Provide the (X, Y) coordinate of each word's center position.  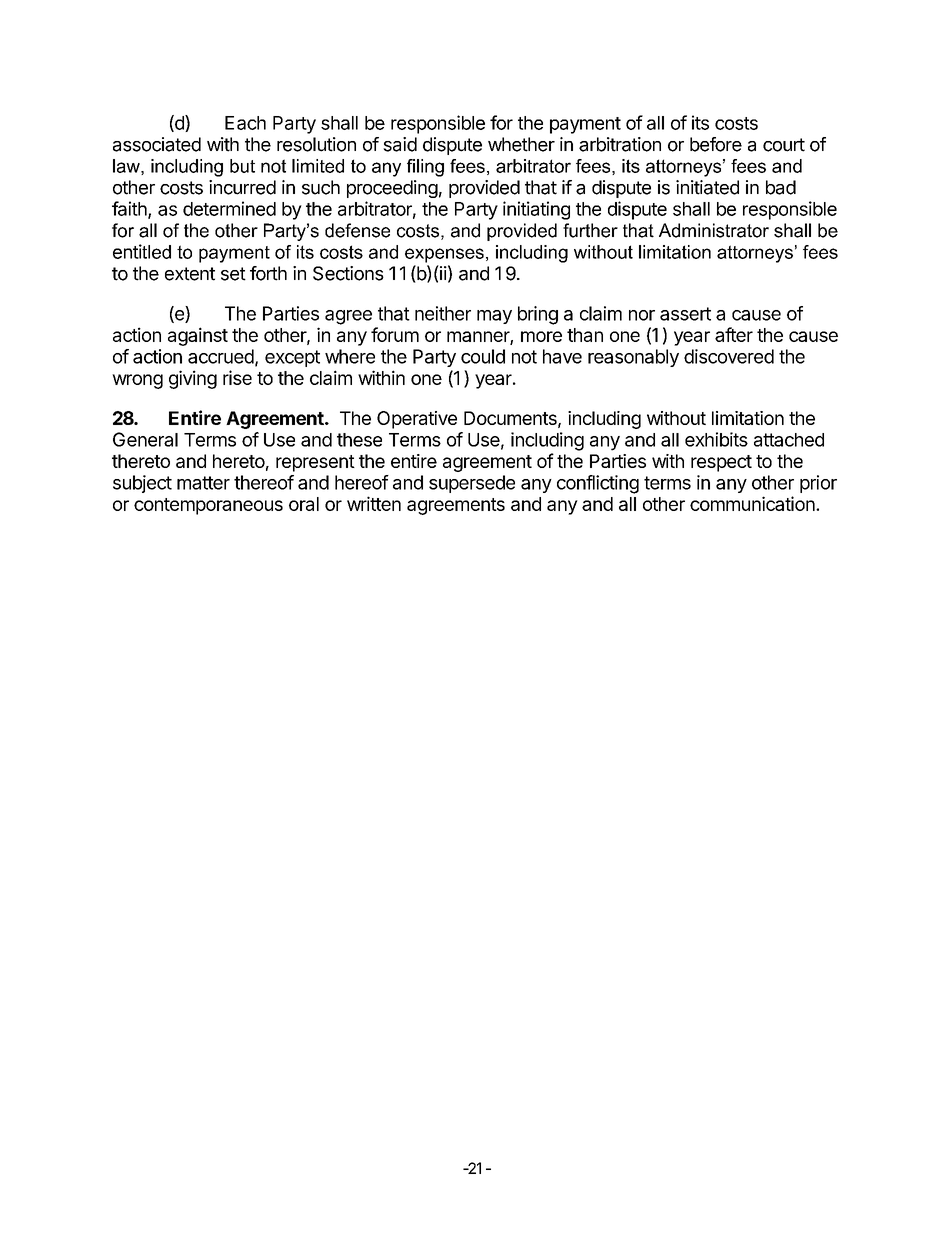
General (145, 439)
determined (229, 208)
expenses (444, 255)
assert (685, 314)
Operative (417, 420)
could (483, 356)
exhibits (716, 439)
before (716, 144)
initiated (707, 187)
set (233, 274)
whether (521, 144)
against (198, 336)
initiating (536, 210)
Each (245, 123)
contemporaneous (208, 506)
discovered (729, 356)
